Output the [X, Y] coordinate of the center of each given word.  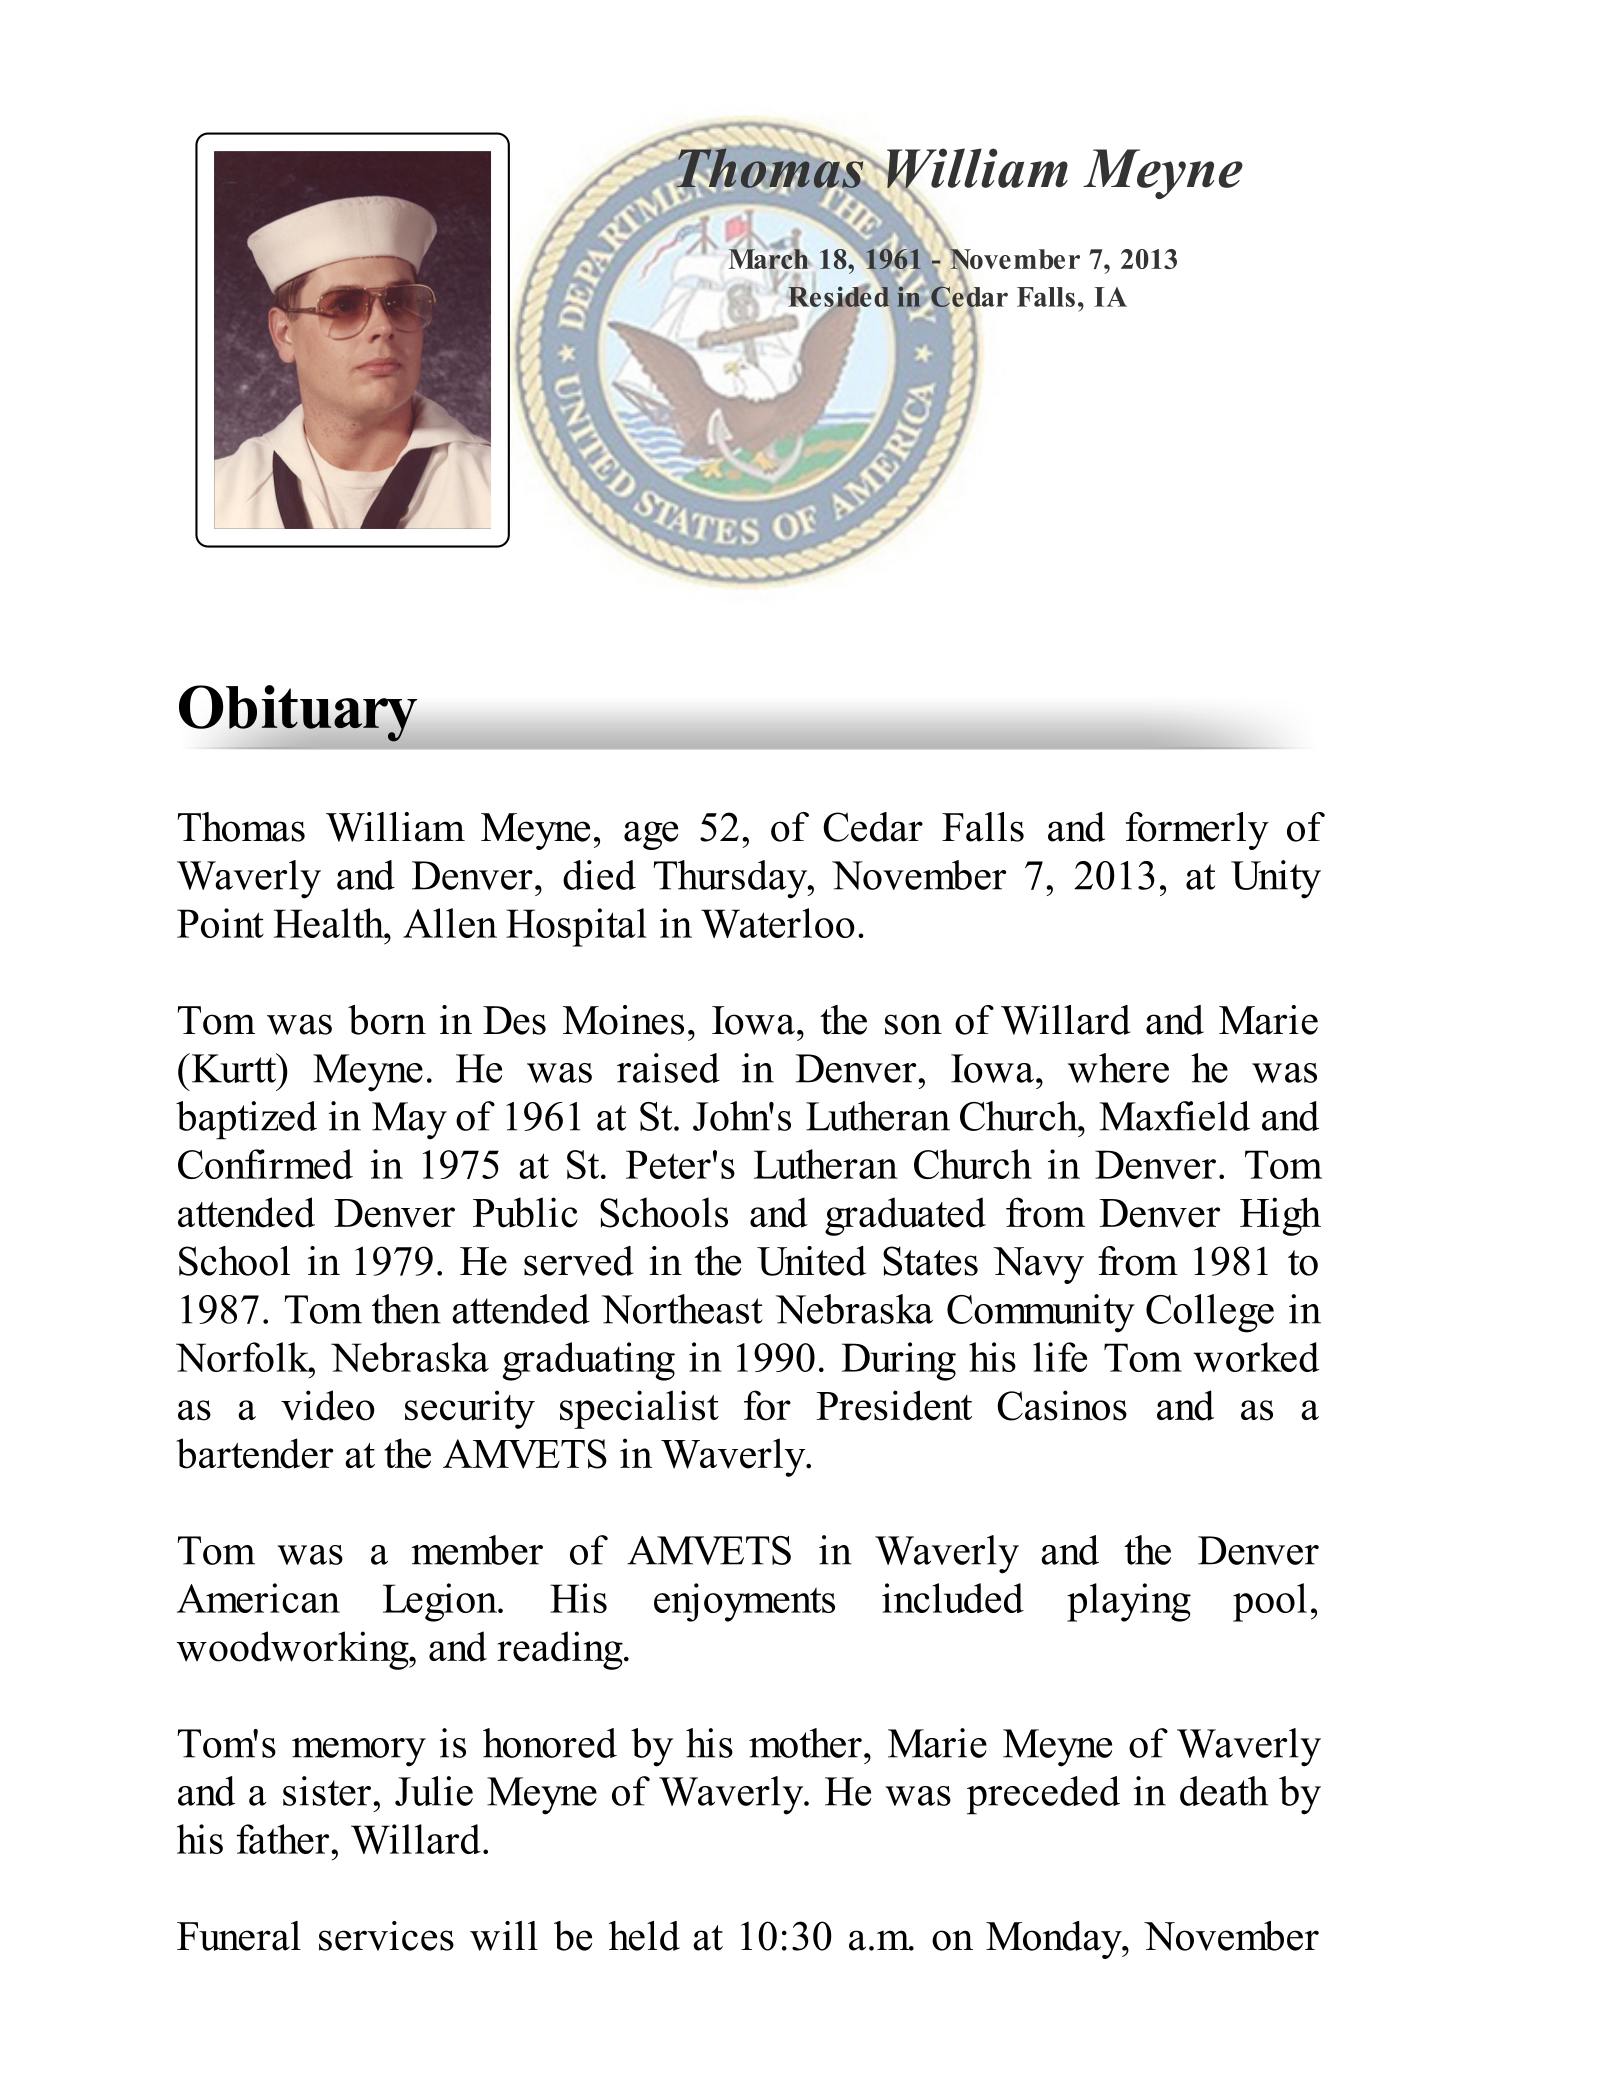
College [1210, 1313]
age [651, 835]
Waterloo [778, 923]
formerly [1197, 831]
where [1118, 1068]
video [328, 1405]
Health [330, 923]
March [769, 258]
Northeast [682, 1309]
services [386, 1936]
